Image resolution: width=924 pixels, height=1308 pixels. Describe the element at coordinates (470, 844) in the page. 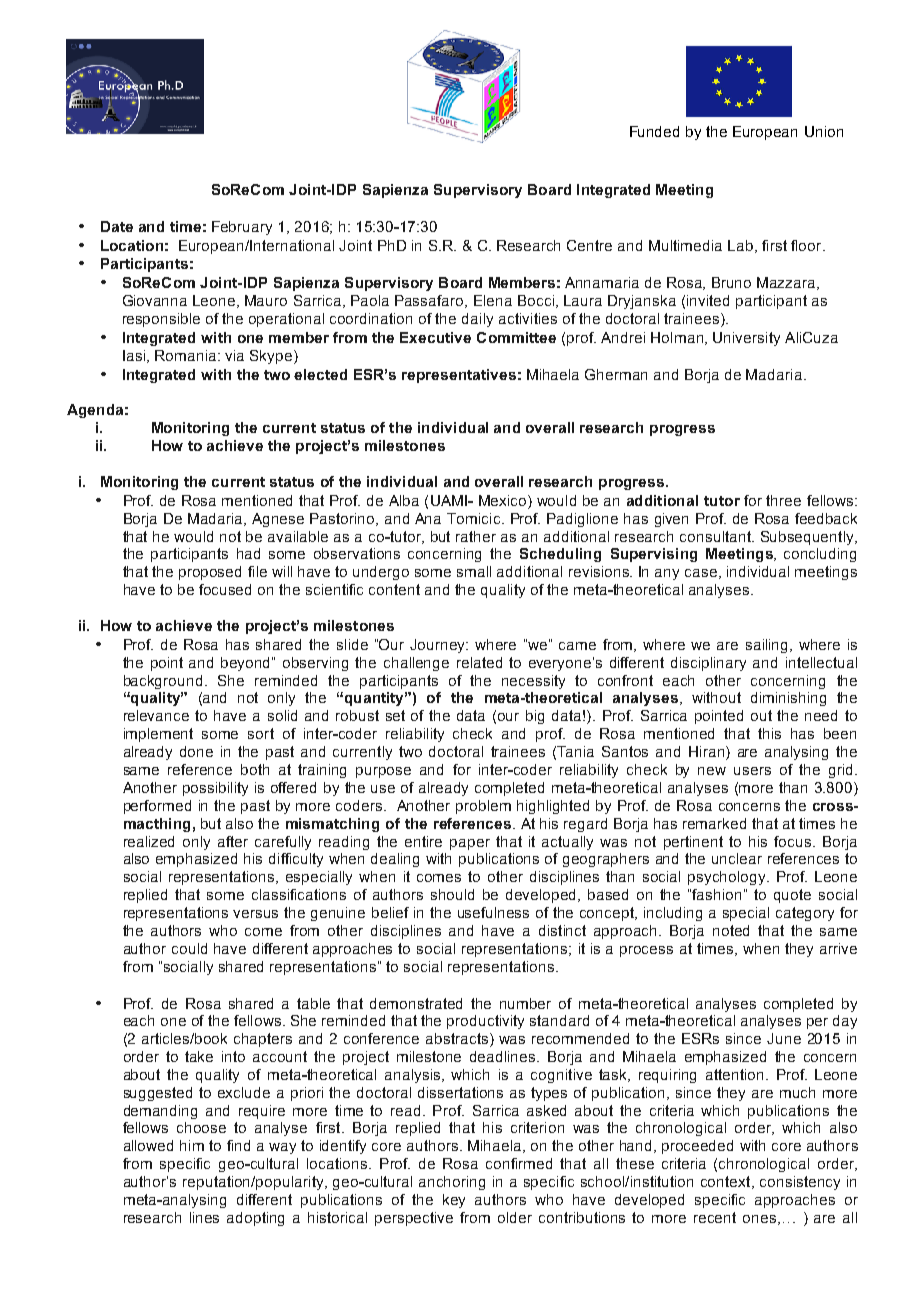

I see `paper` at that location.
